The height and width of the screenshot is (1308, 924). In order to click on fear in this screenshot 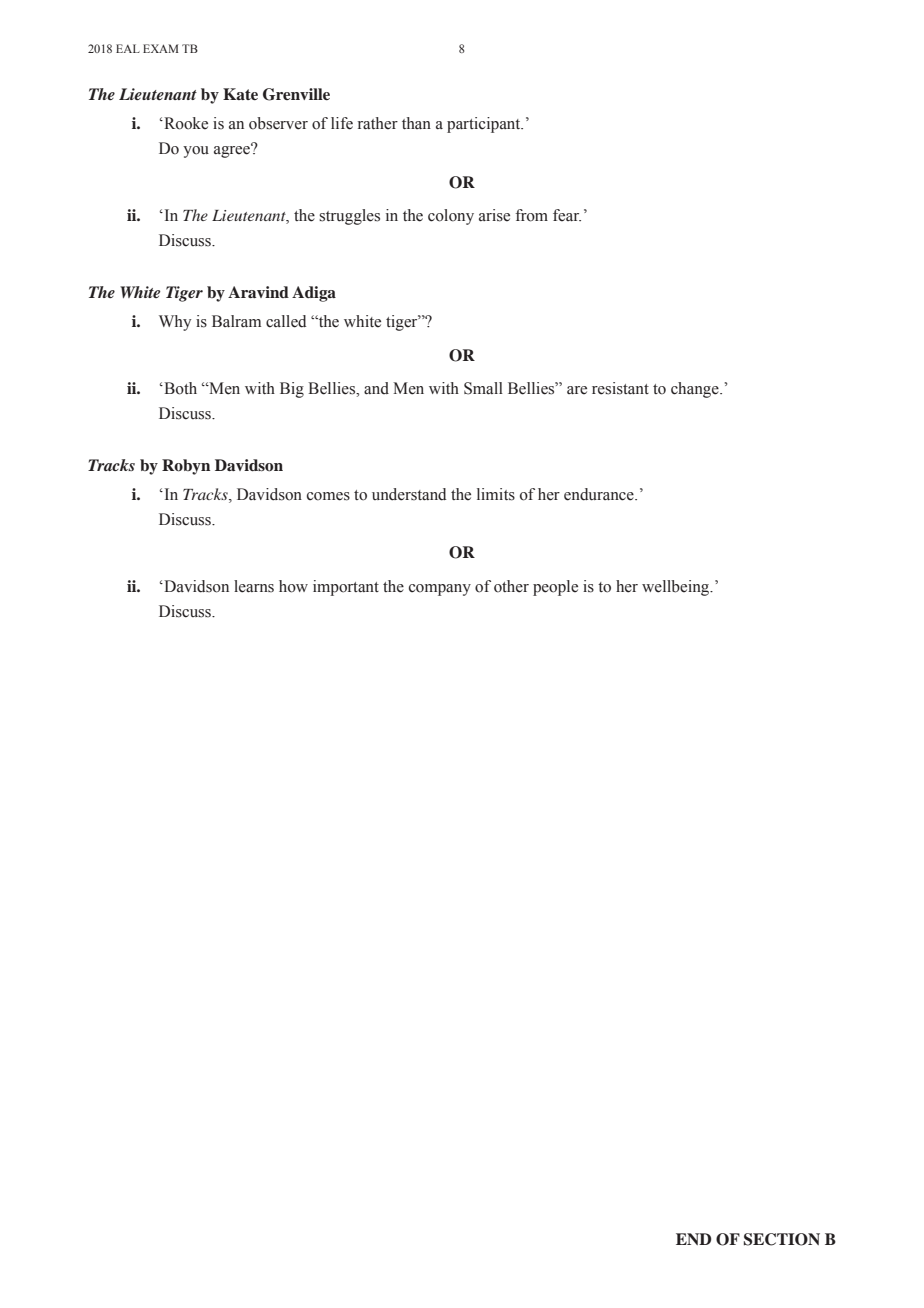, I will do `click(567, 215)`.
